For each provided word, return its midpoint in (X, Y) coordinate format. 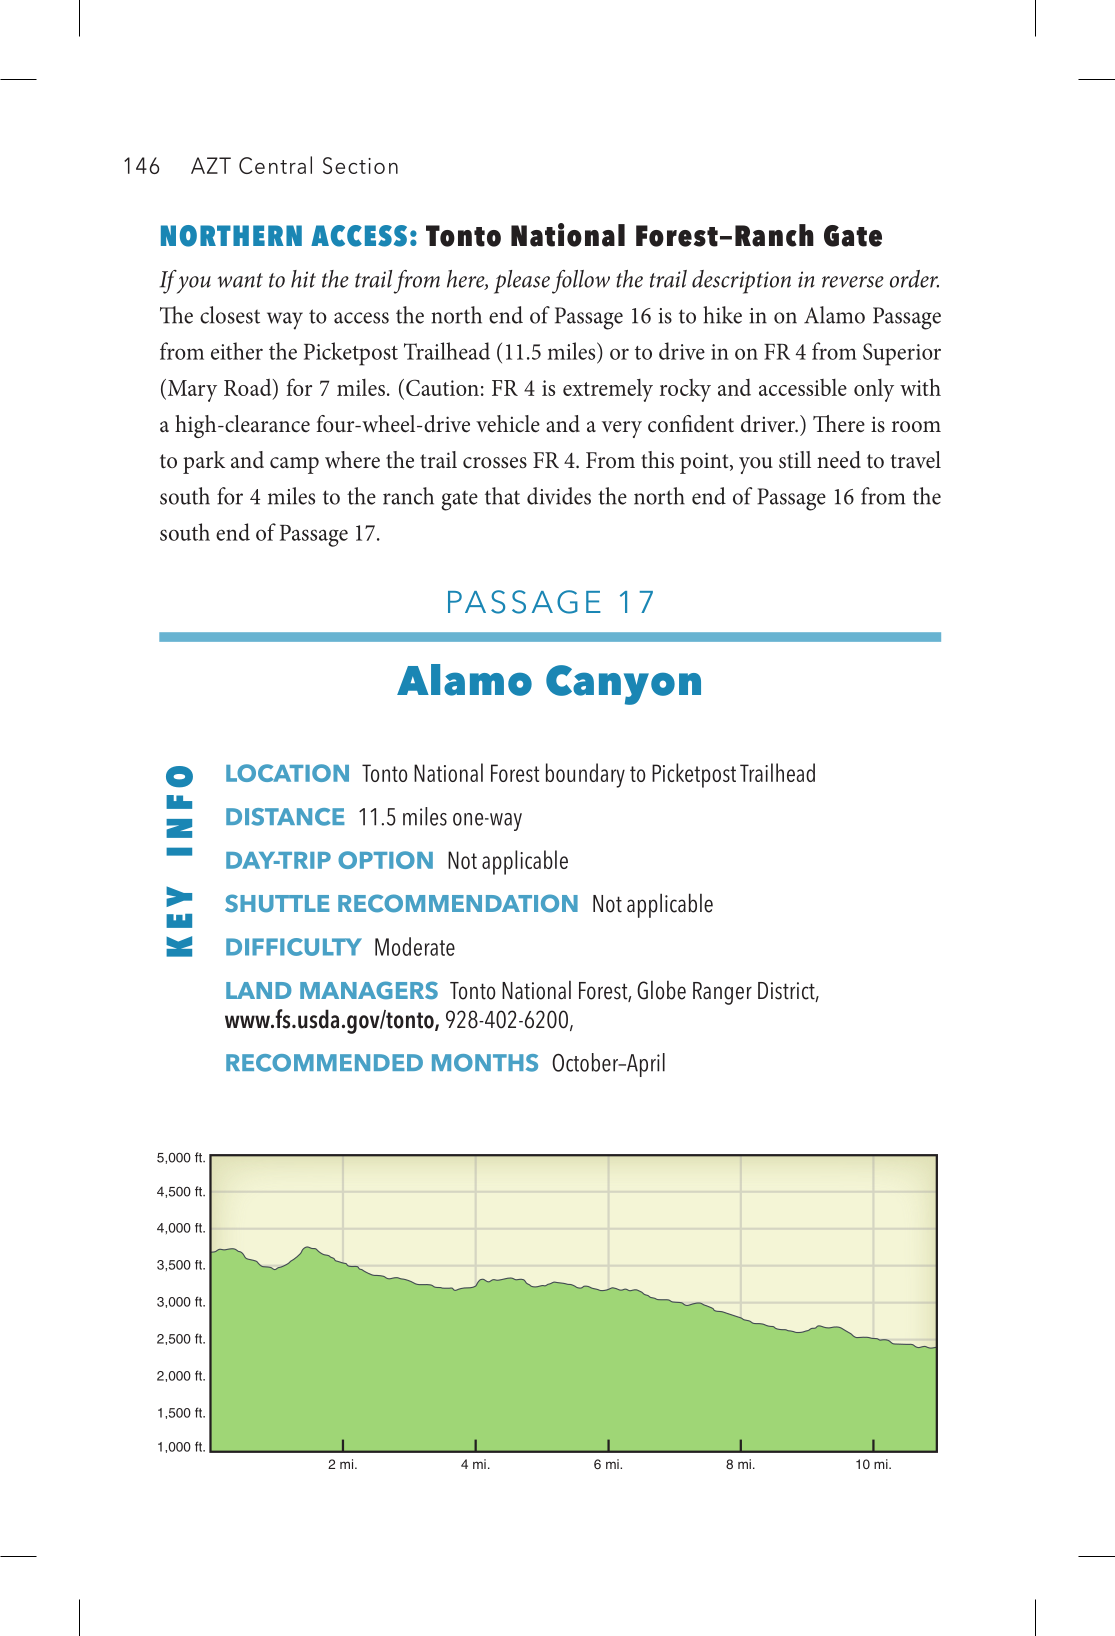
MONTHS (485, 1063)
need (839, 460)
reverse (853, 282)
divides (559, 496)
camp (294, 465)
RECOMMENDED (324, 1063)
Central (275, 165)
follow (581, 282)
